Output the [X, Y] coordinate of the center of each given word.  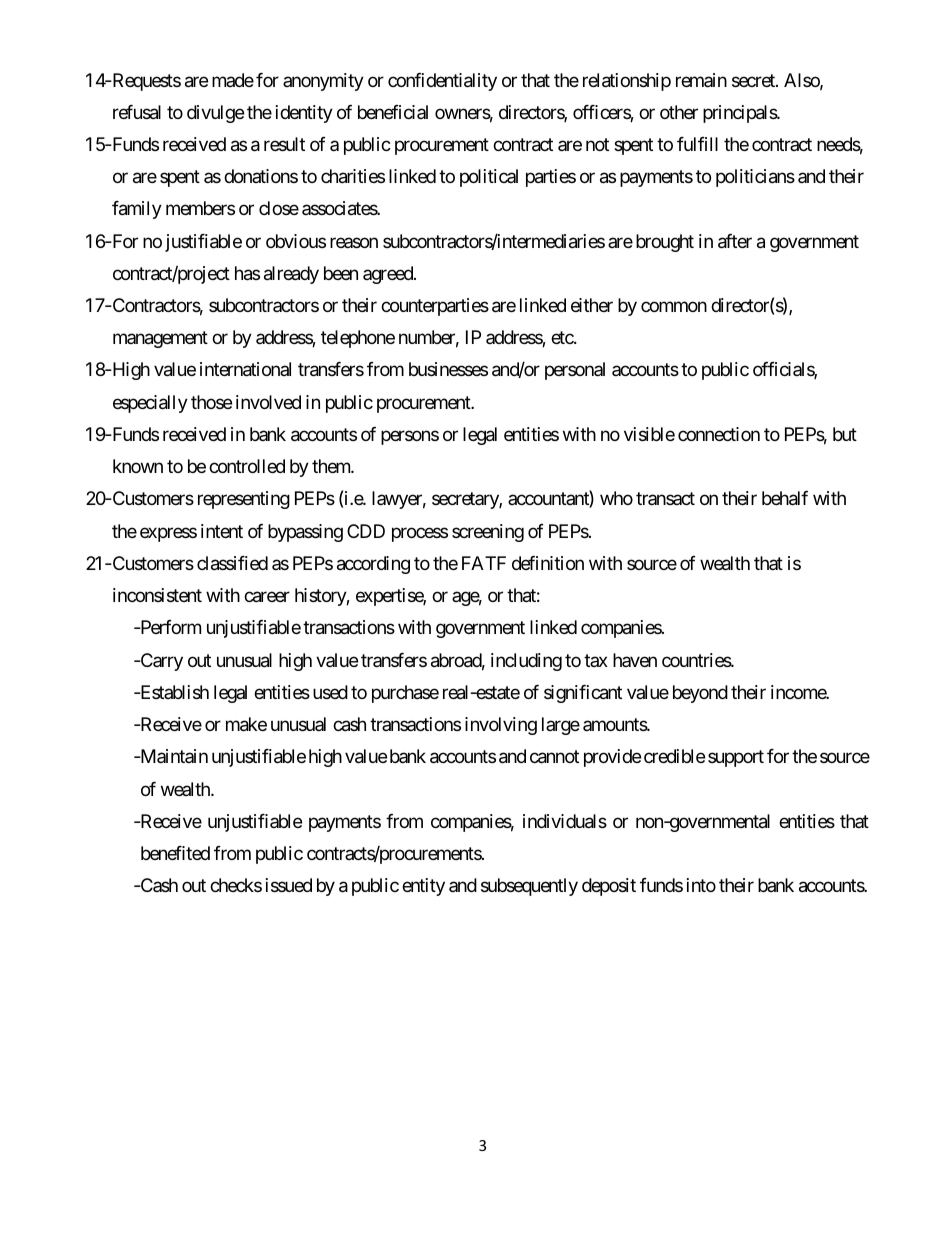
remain [701, 80]
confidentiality [442, 82]
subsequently [529, 887]
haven [635, 660]
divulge [215, 114]
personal [575, 371]
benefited [175, 853]
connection [719, 434]
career [267, 597]
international [245, 369]
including [526, 662]
